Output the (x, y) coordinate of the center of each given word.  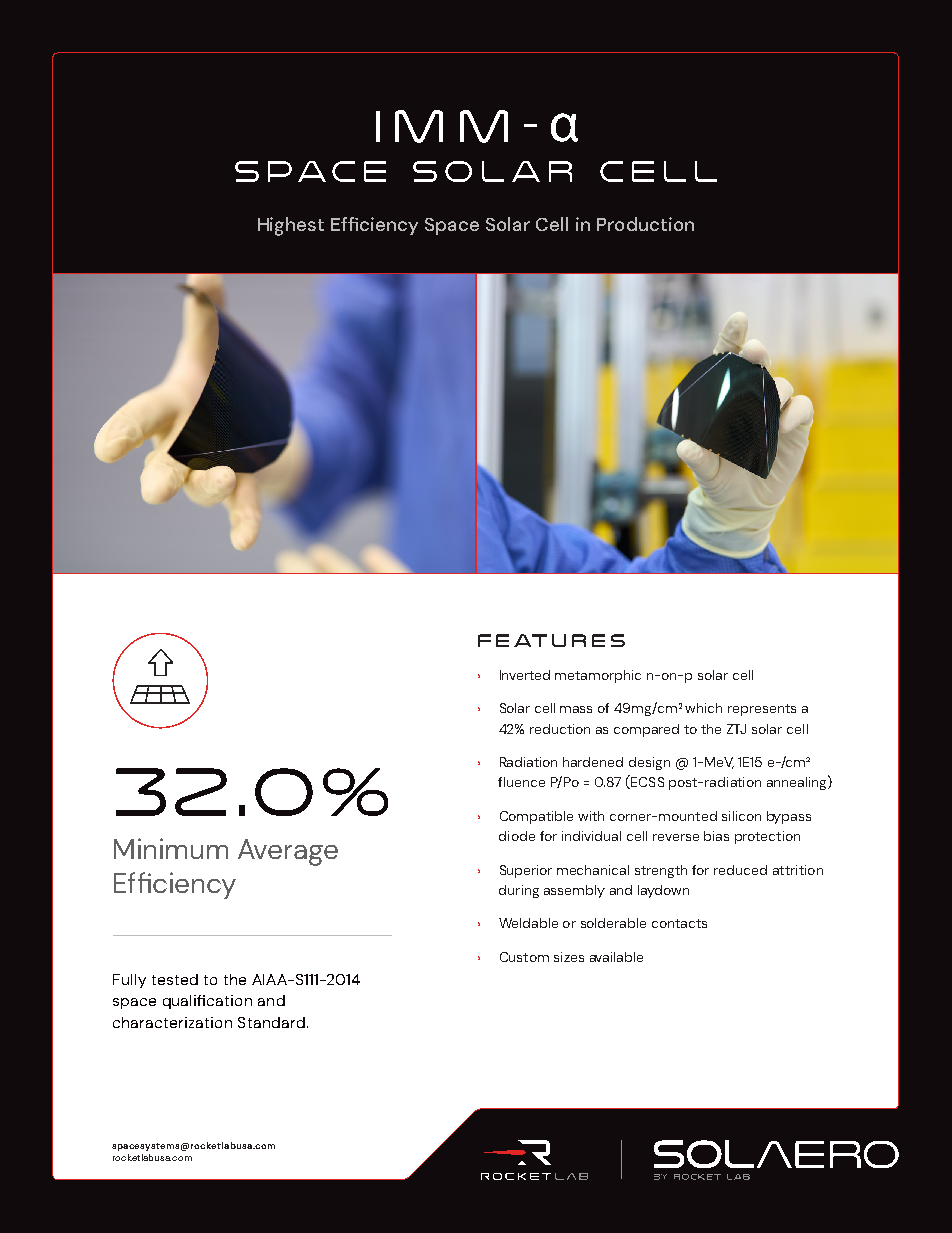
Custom (524, 957)
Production (645, 224)
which (703, 708)
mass (576, 709)
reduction (560, 729)
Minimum (171, 848)
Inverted (525, 675)
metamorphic (598, 676)
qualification (207, 1002)
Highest (291, 226)
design (649, 763)
